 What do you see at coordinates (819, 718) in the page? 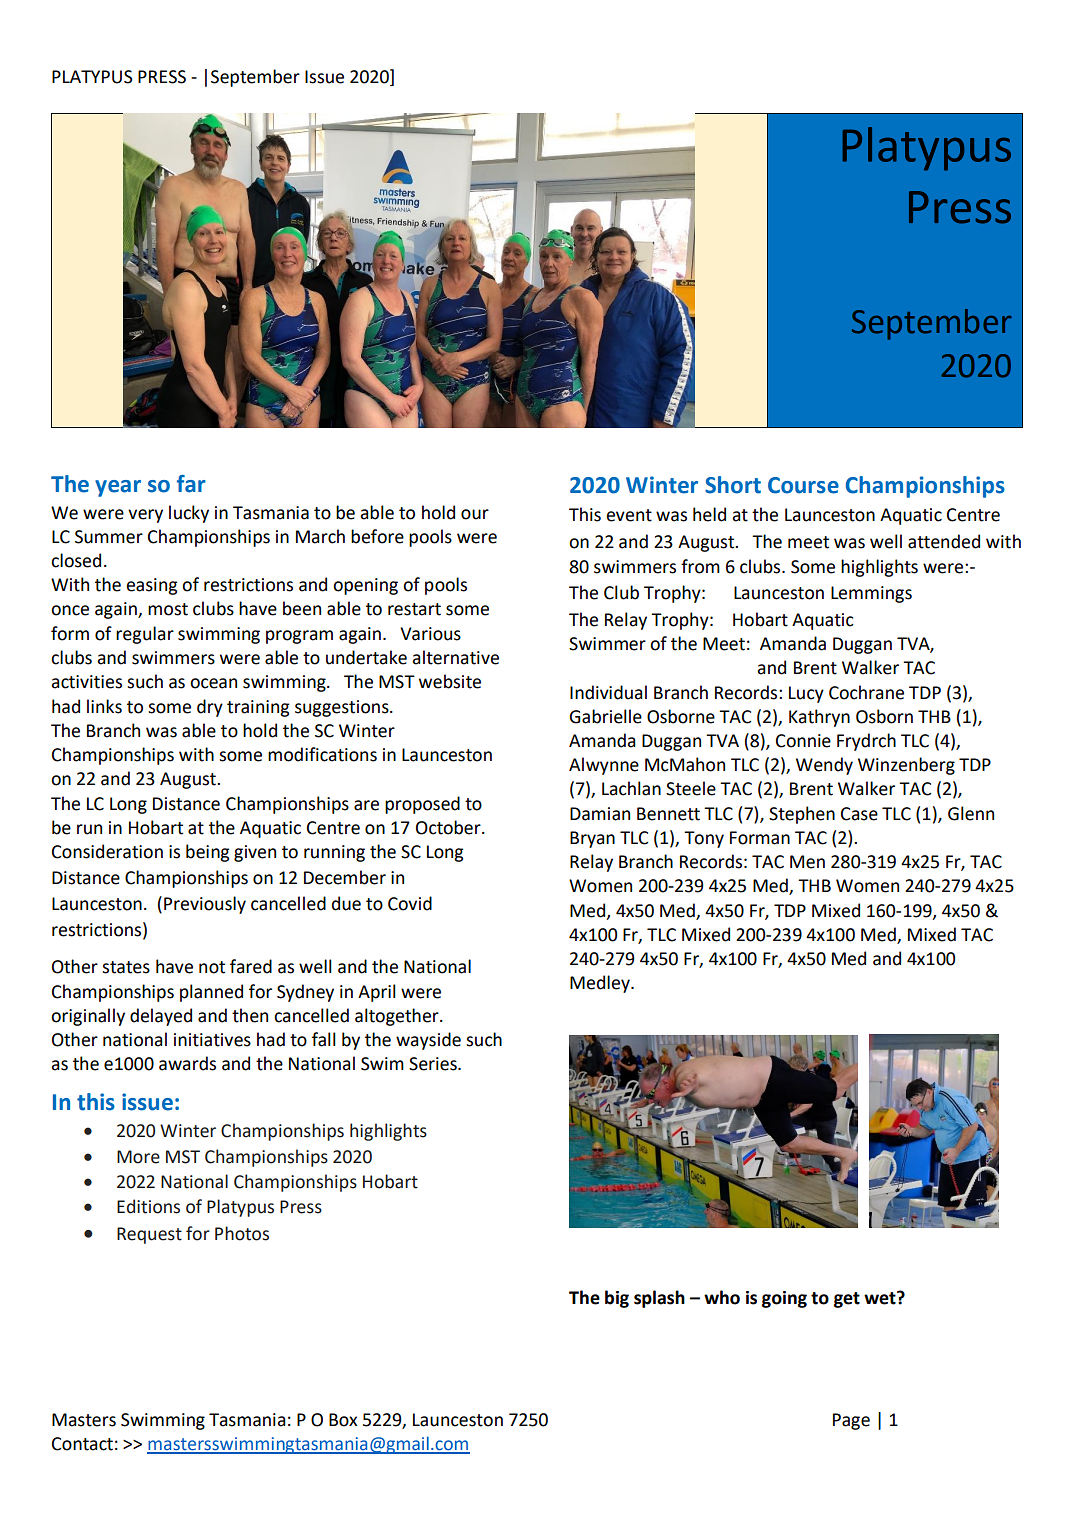
I see `Kathryn` at bounding box center [819, 718].
